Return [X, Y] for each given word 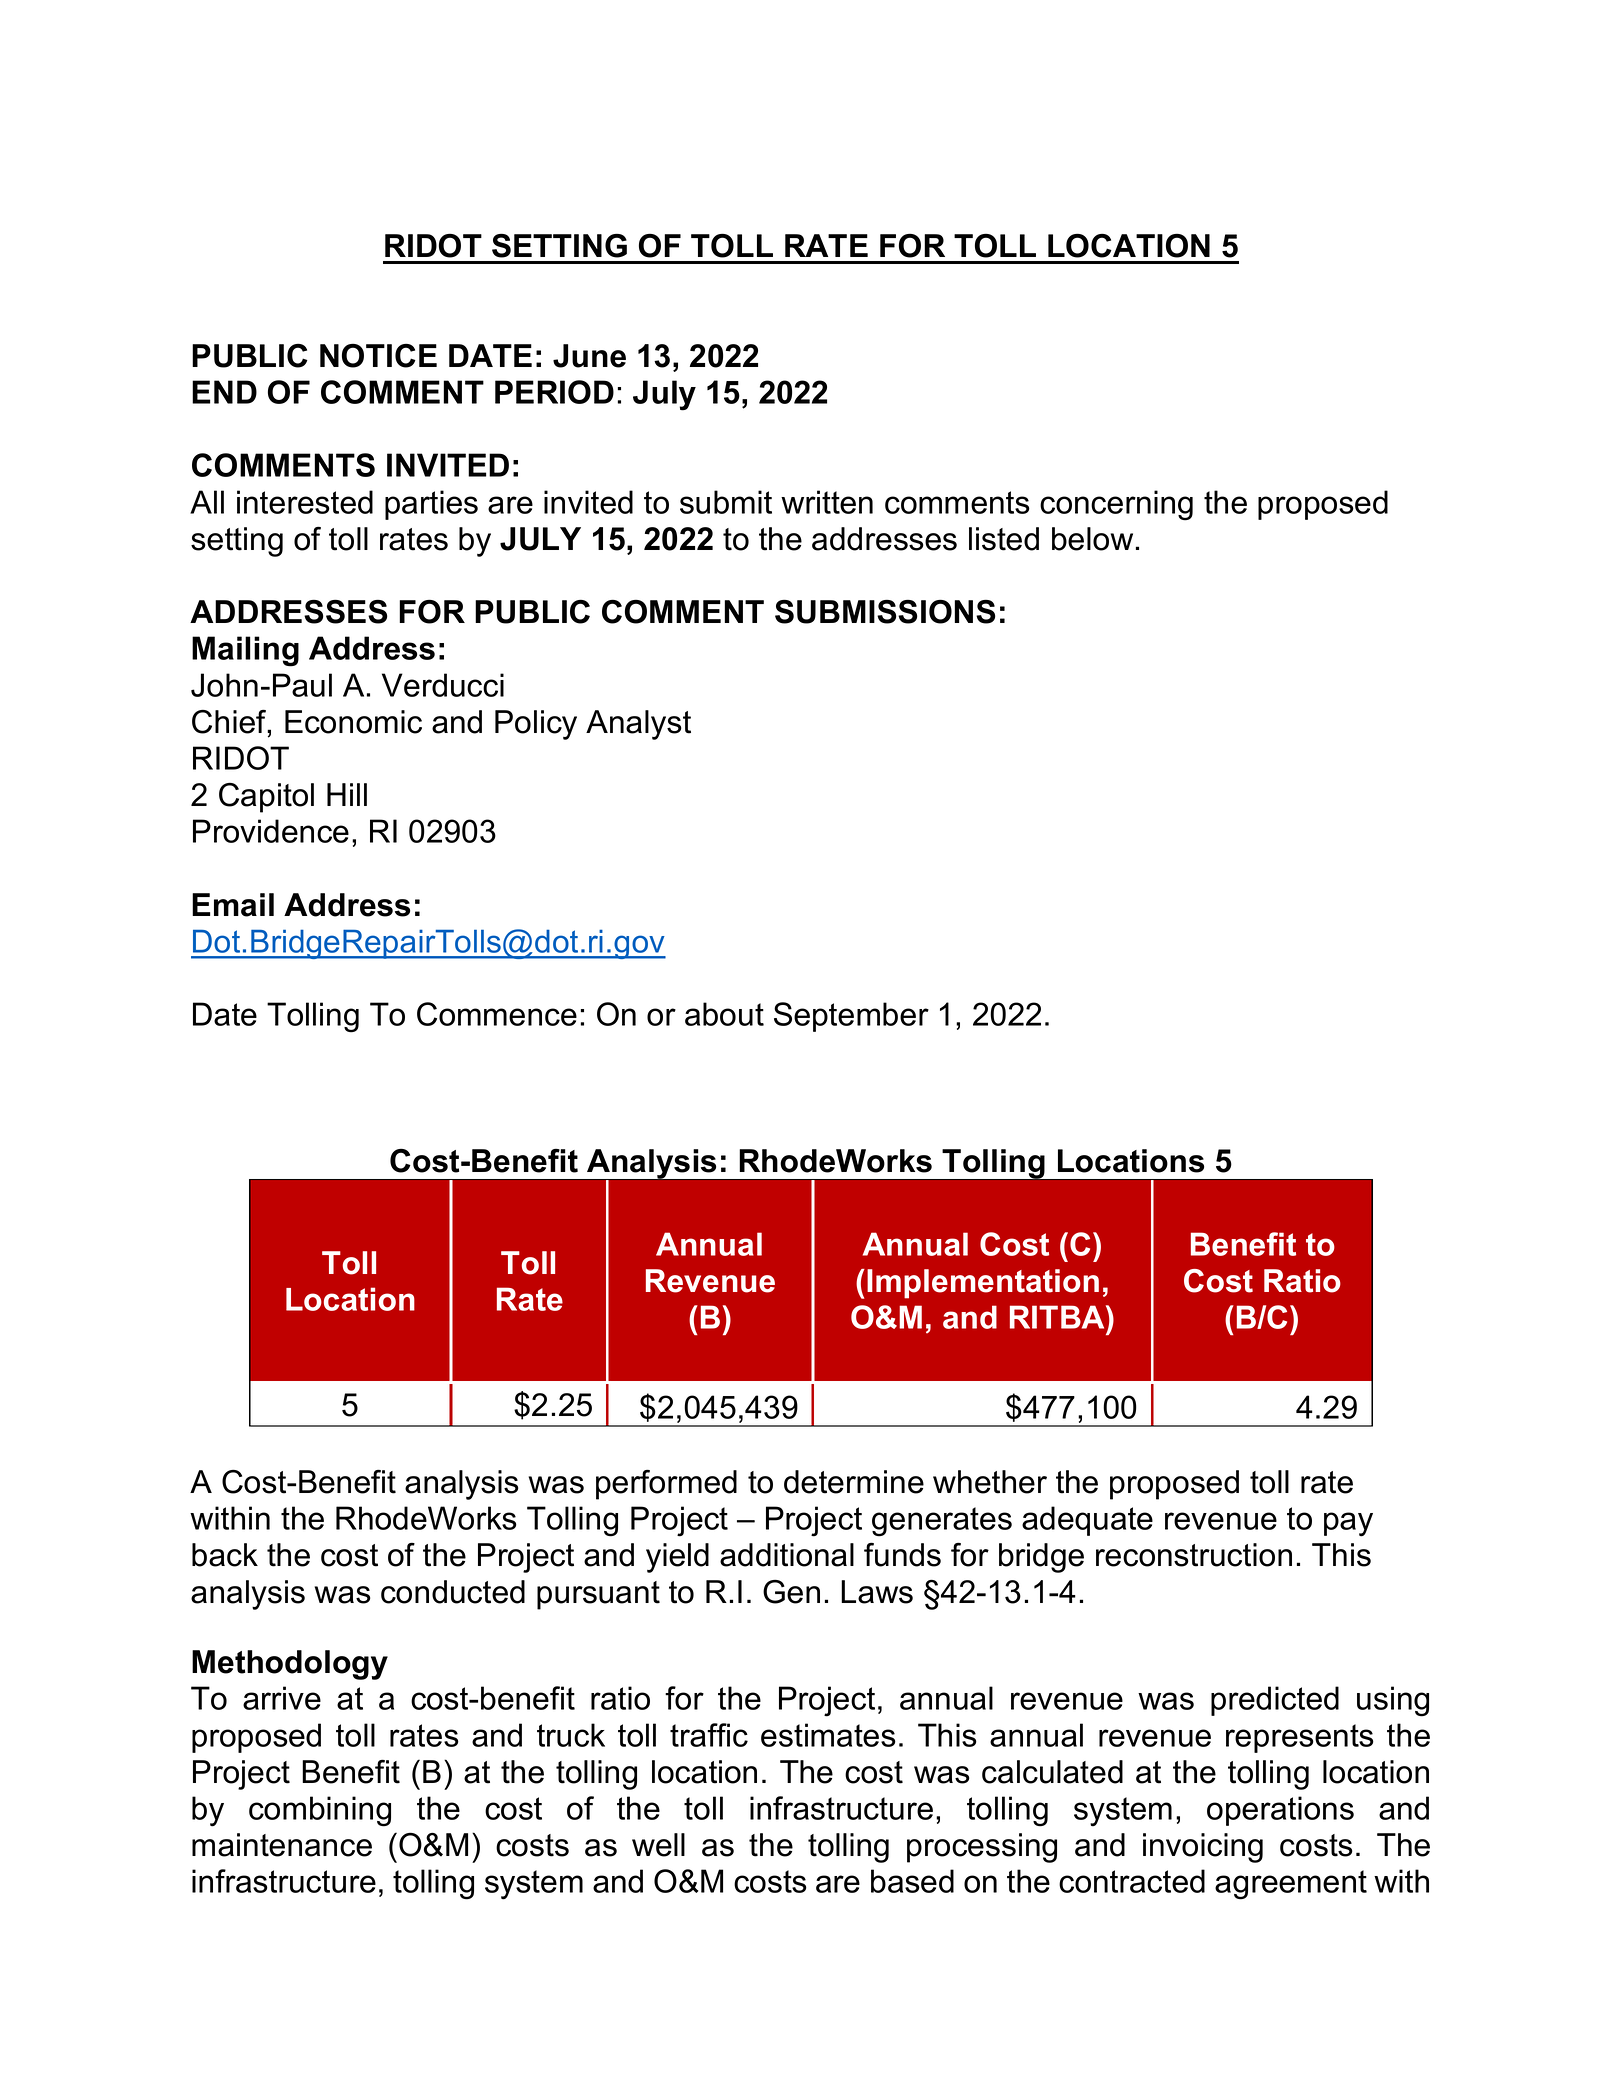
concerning [1116, 505]
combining [320, 1811]
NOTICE [378, 356]
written [827, 502]
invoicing [1203, 1848]
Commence [497, 1014]
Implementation [983, 1284]
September [851, 1017]
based [912, 1881]
